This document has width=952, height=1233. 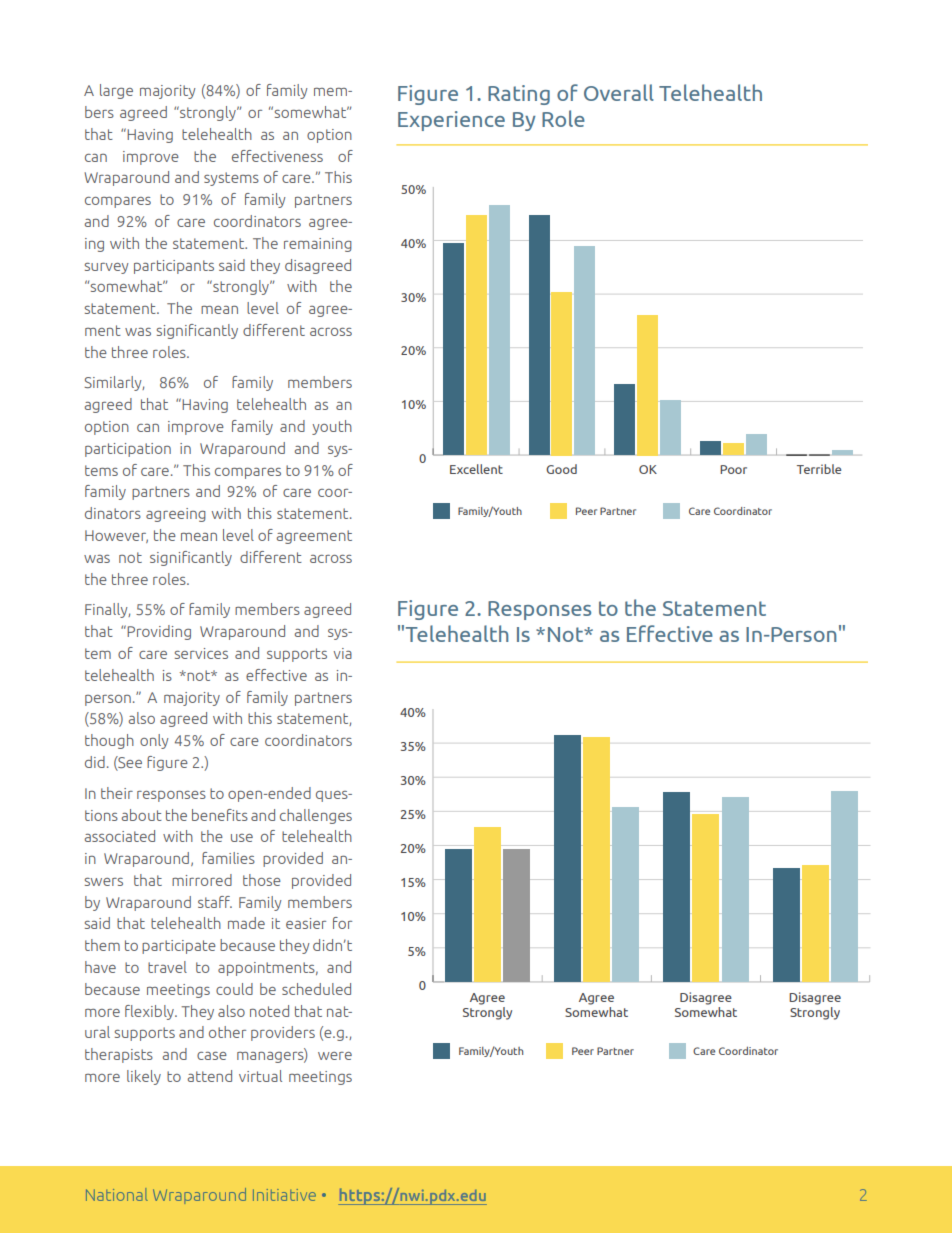 I want to click on Excellent, so click(x=476, y=469).
